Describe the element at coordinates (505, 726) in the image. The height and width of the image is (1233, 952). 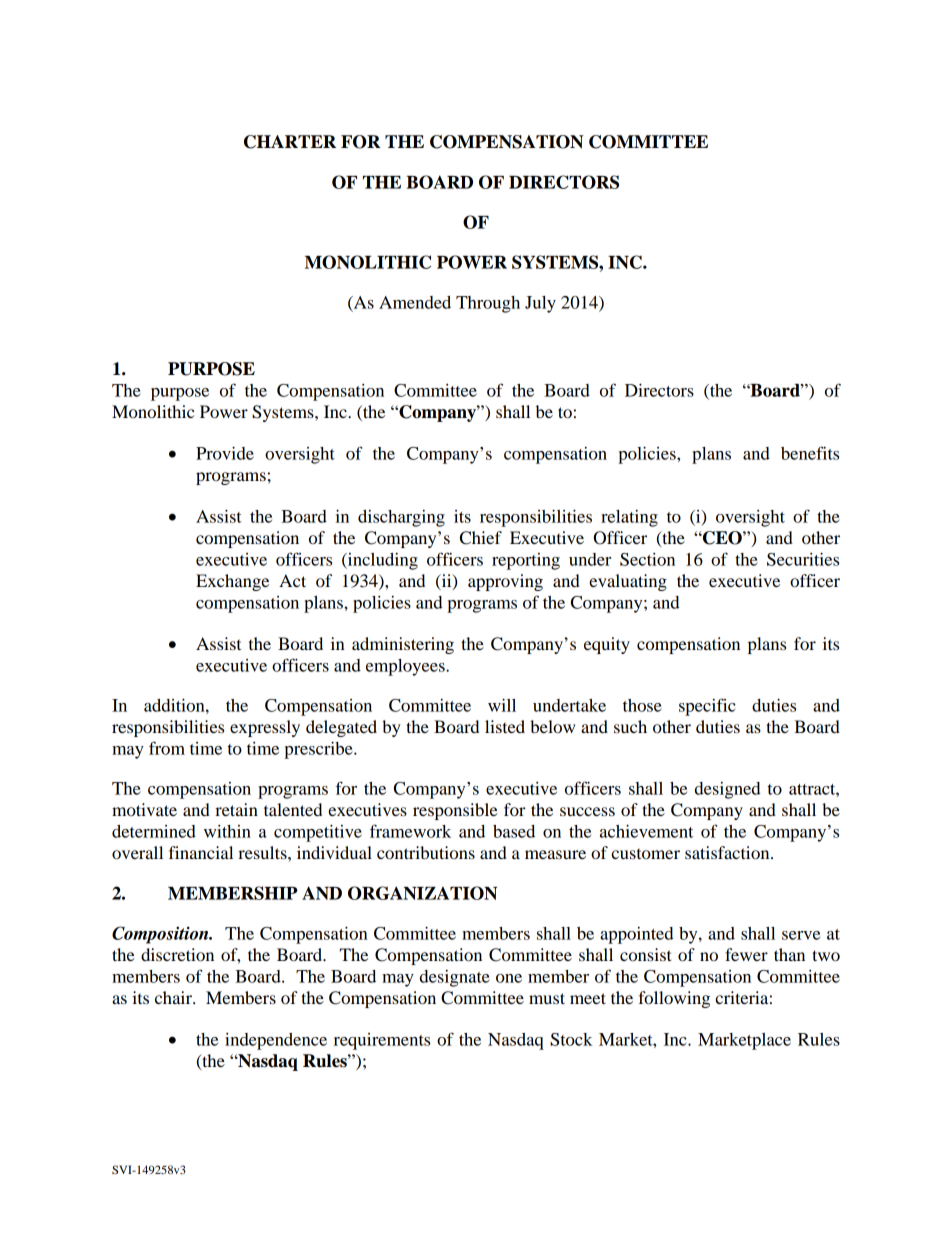
I see `listed` at that location.
